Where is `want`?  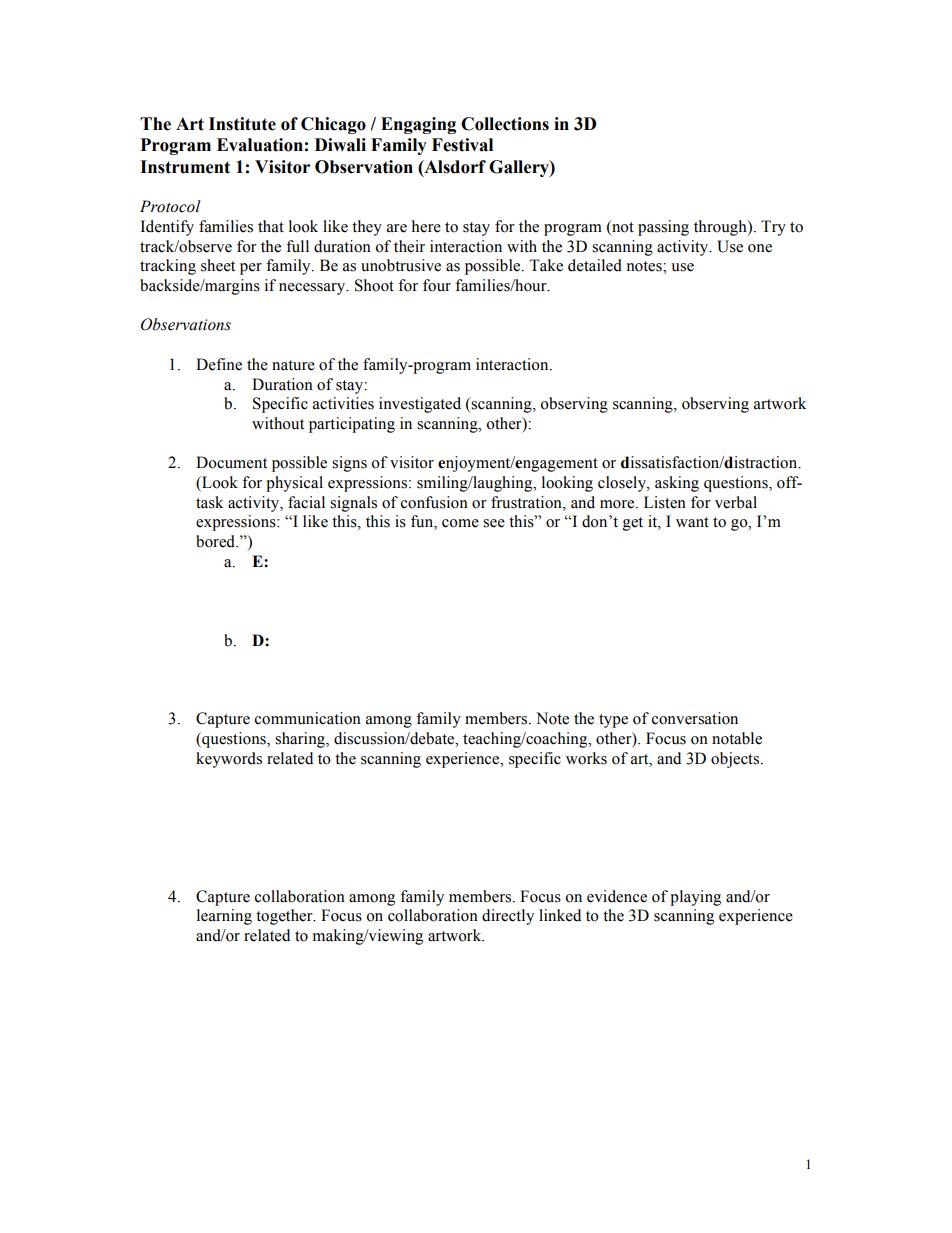
want is located at coordinates (692, 522).
